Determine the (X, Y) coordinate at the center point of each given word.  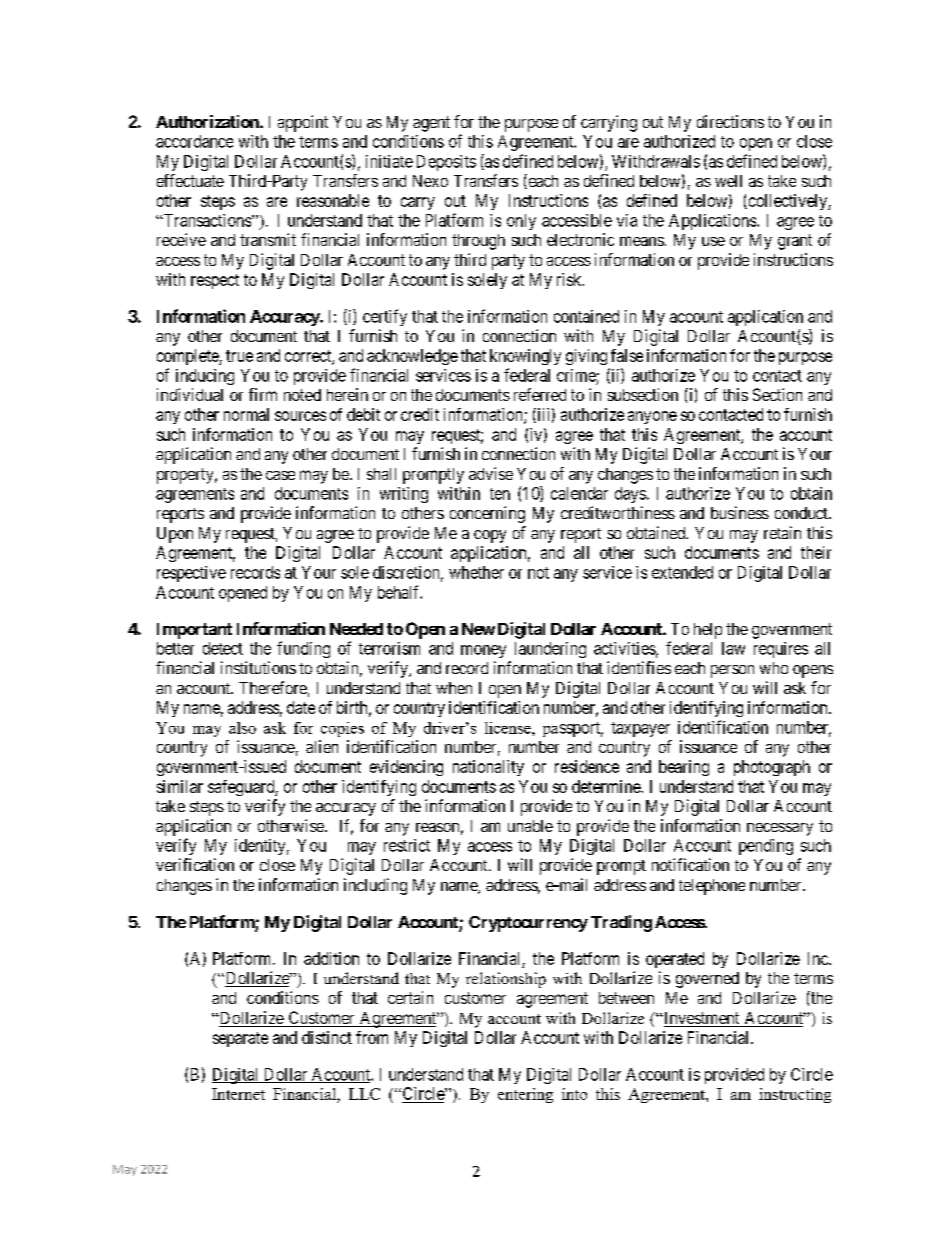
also (242, 728)
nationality (488, 768)
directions (730, 121)
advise (491, 473)
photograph (772, 768)
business (740, 512)
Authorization (208, 121)
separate (240, 1039)
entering (525, 1095)
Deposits (446, 163)
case (280, 475)
